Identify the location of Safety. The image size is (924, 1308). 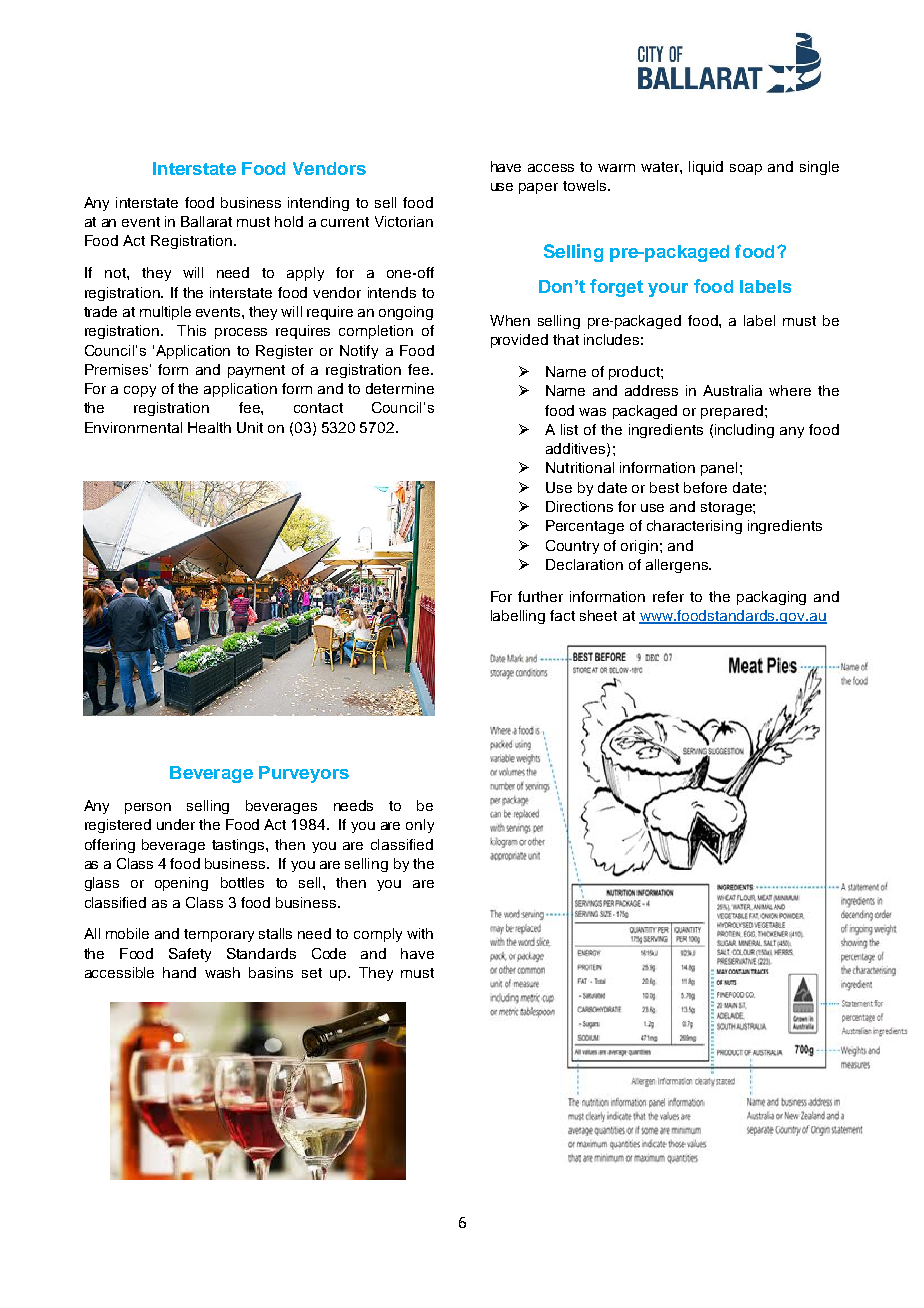
(190, 955).
